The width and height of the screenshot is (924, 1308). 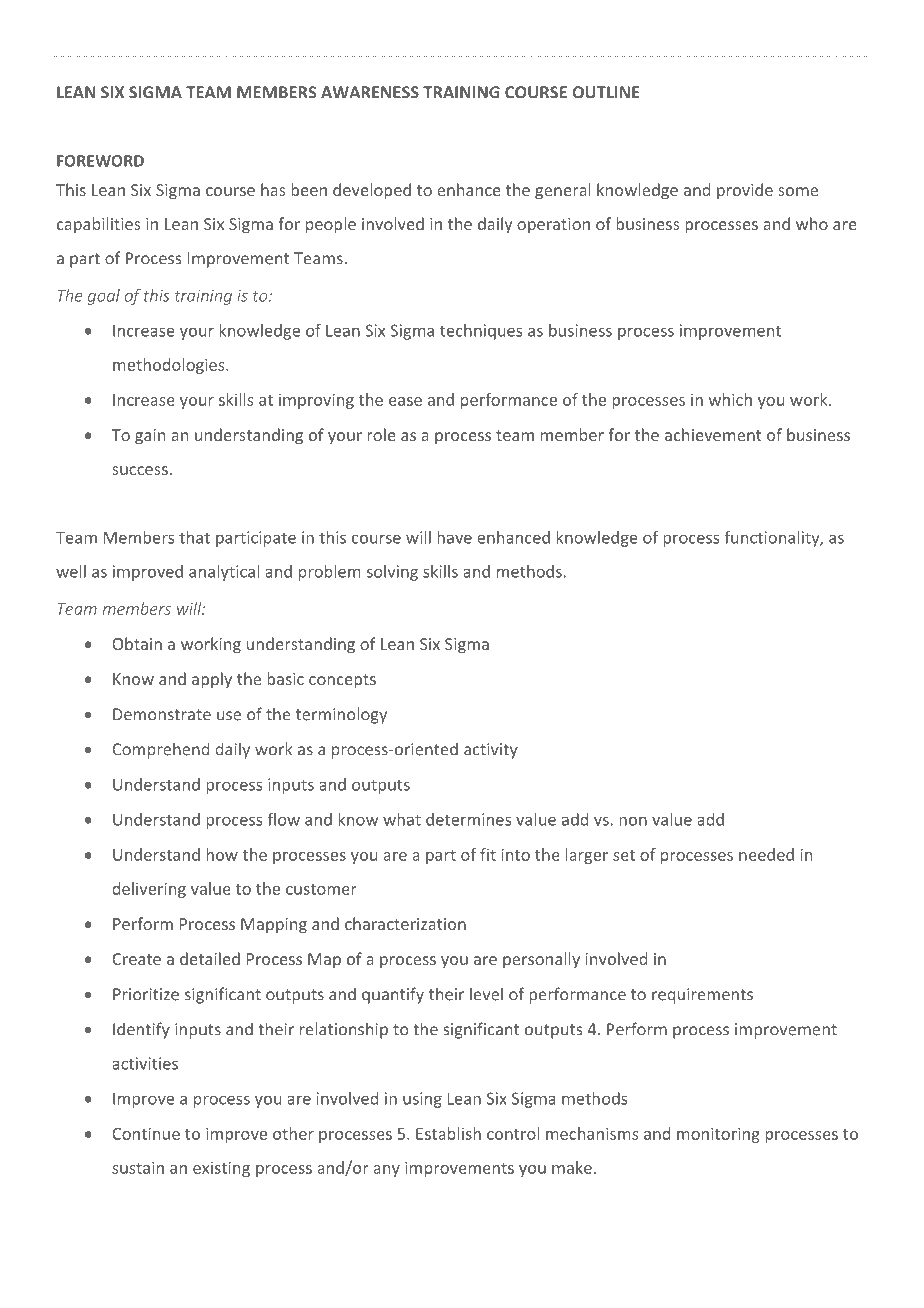 I want to click on Comprehend, so click(x=160, y=750).
